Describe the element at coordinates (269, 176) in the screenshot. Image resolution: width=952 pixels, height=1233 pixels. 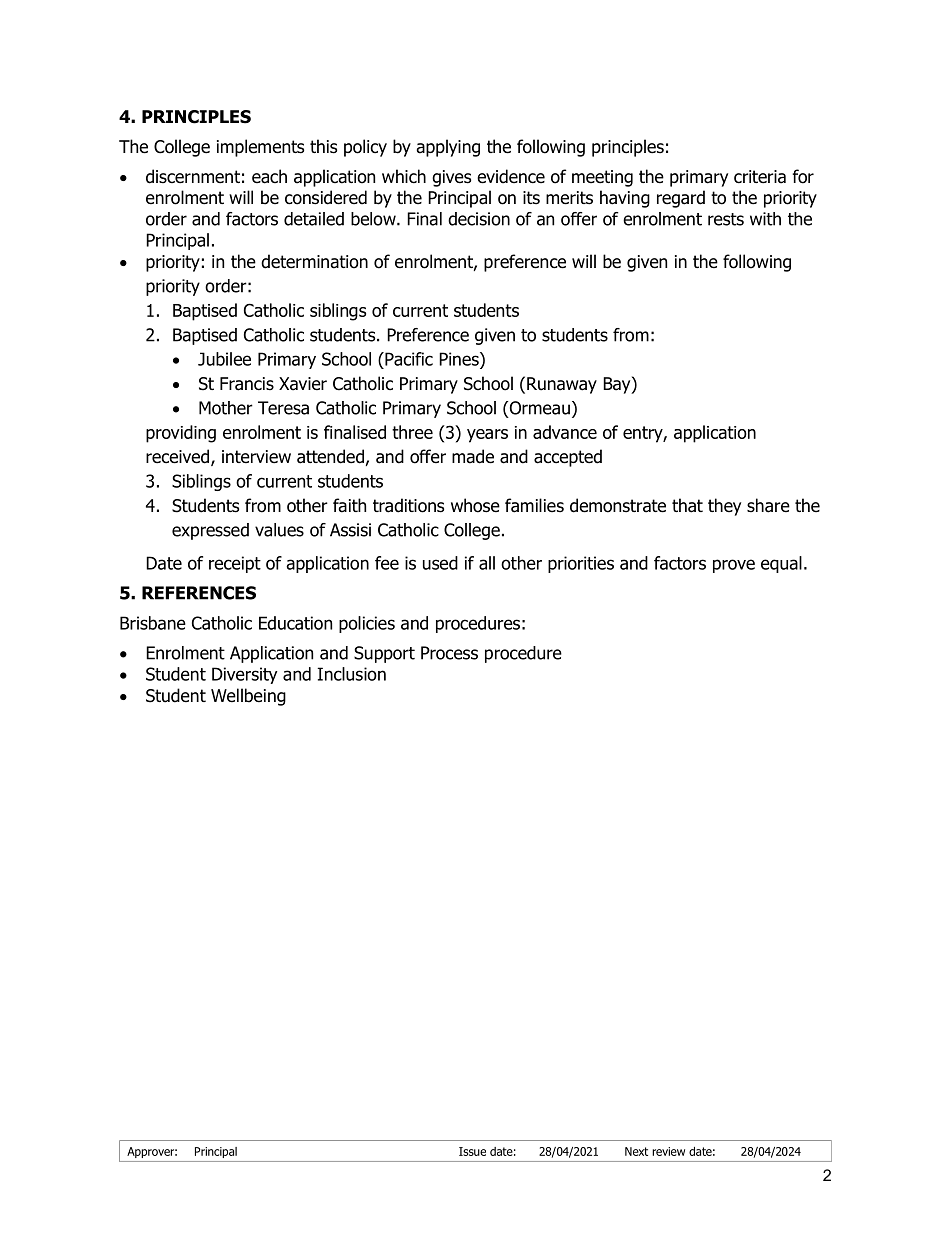
I see `each` at that location.
